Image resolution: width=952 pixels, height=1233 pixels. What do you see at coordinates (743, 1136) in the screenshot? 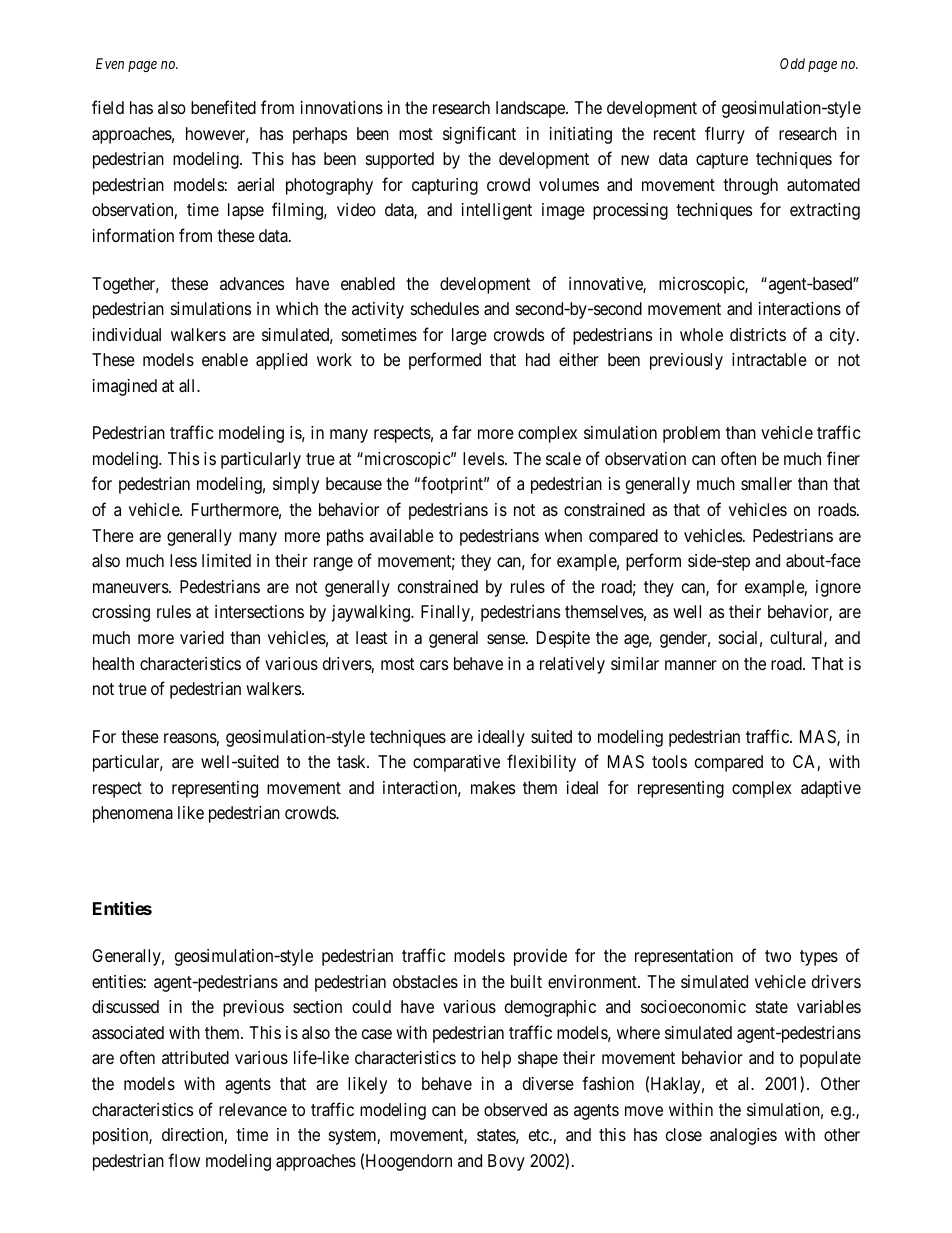
I see `analogies` at bounding box center [743, 1136].
